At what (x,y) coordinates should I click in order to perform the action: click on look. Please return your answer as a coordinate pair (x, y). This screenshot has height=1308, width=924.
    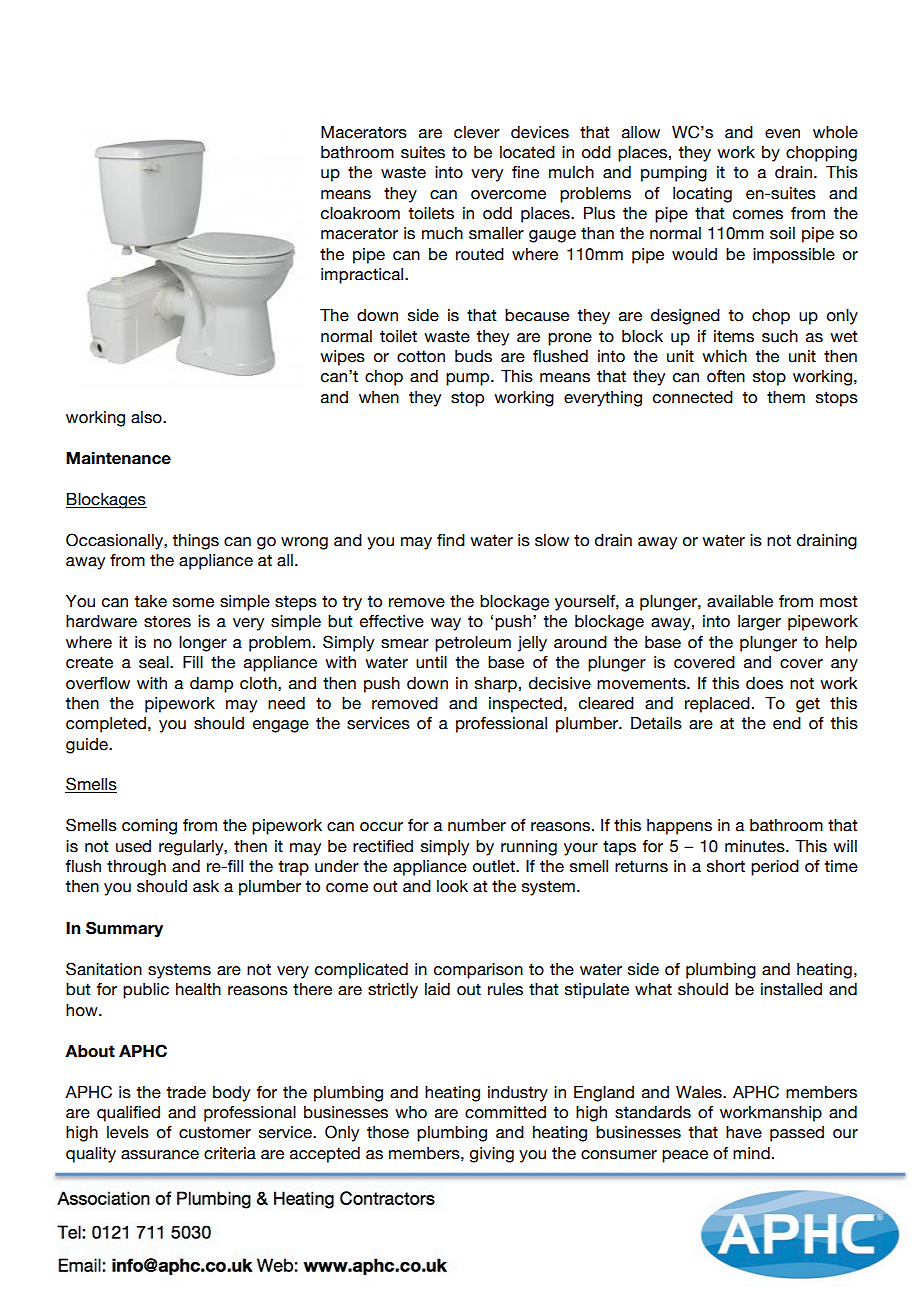
    Looking at the image, I should click on (452, 886).
